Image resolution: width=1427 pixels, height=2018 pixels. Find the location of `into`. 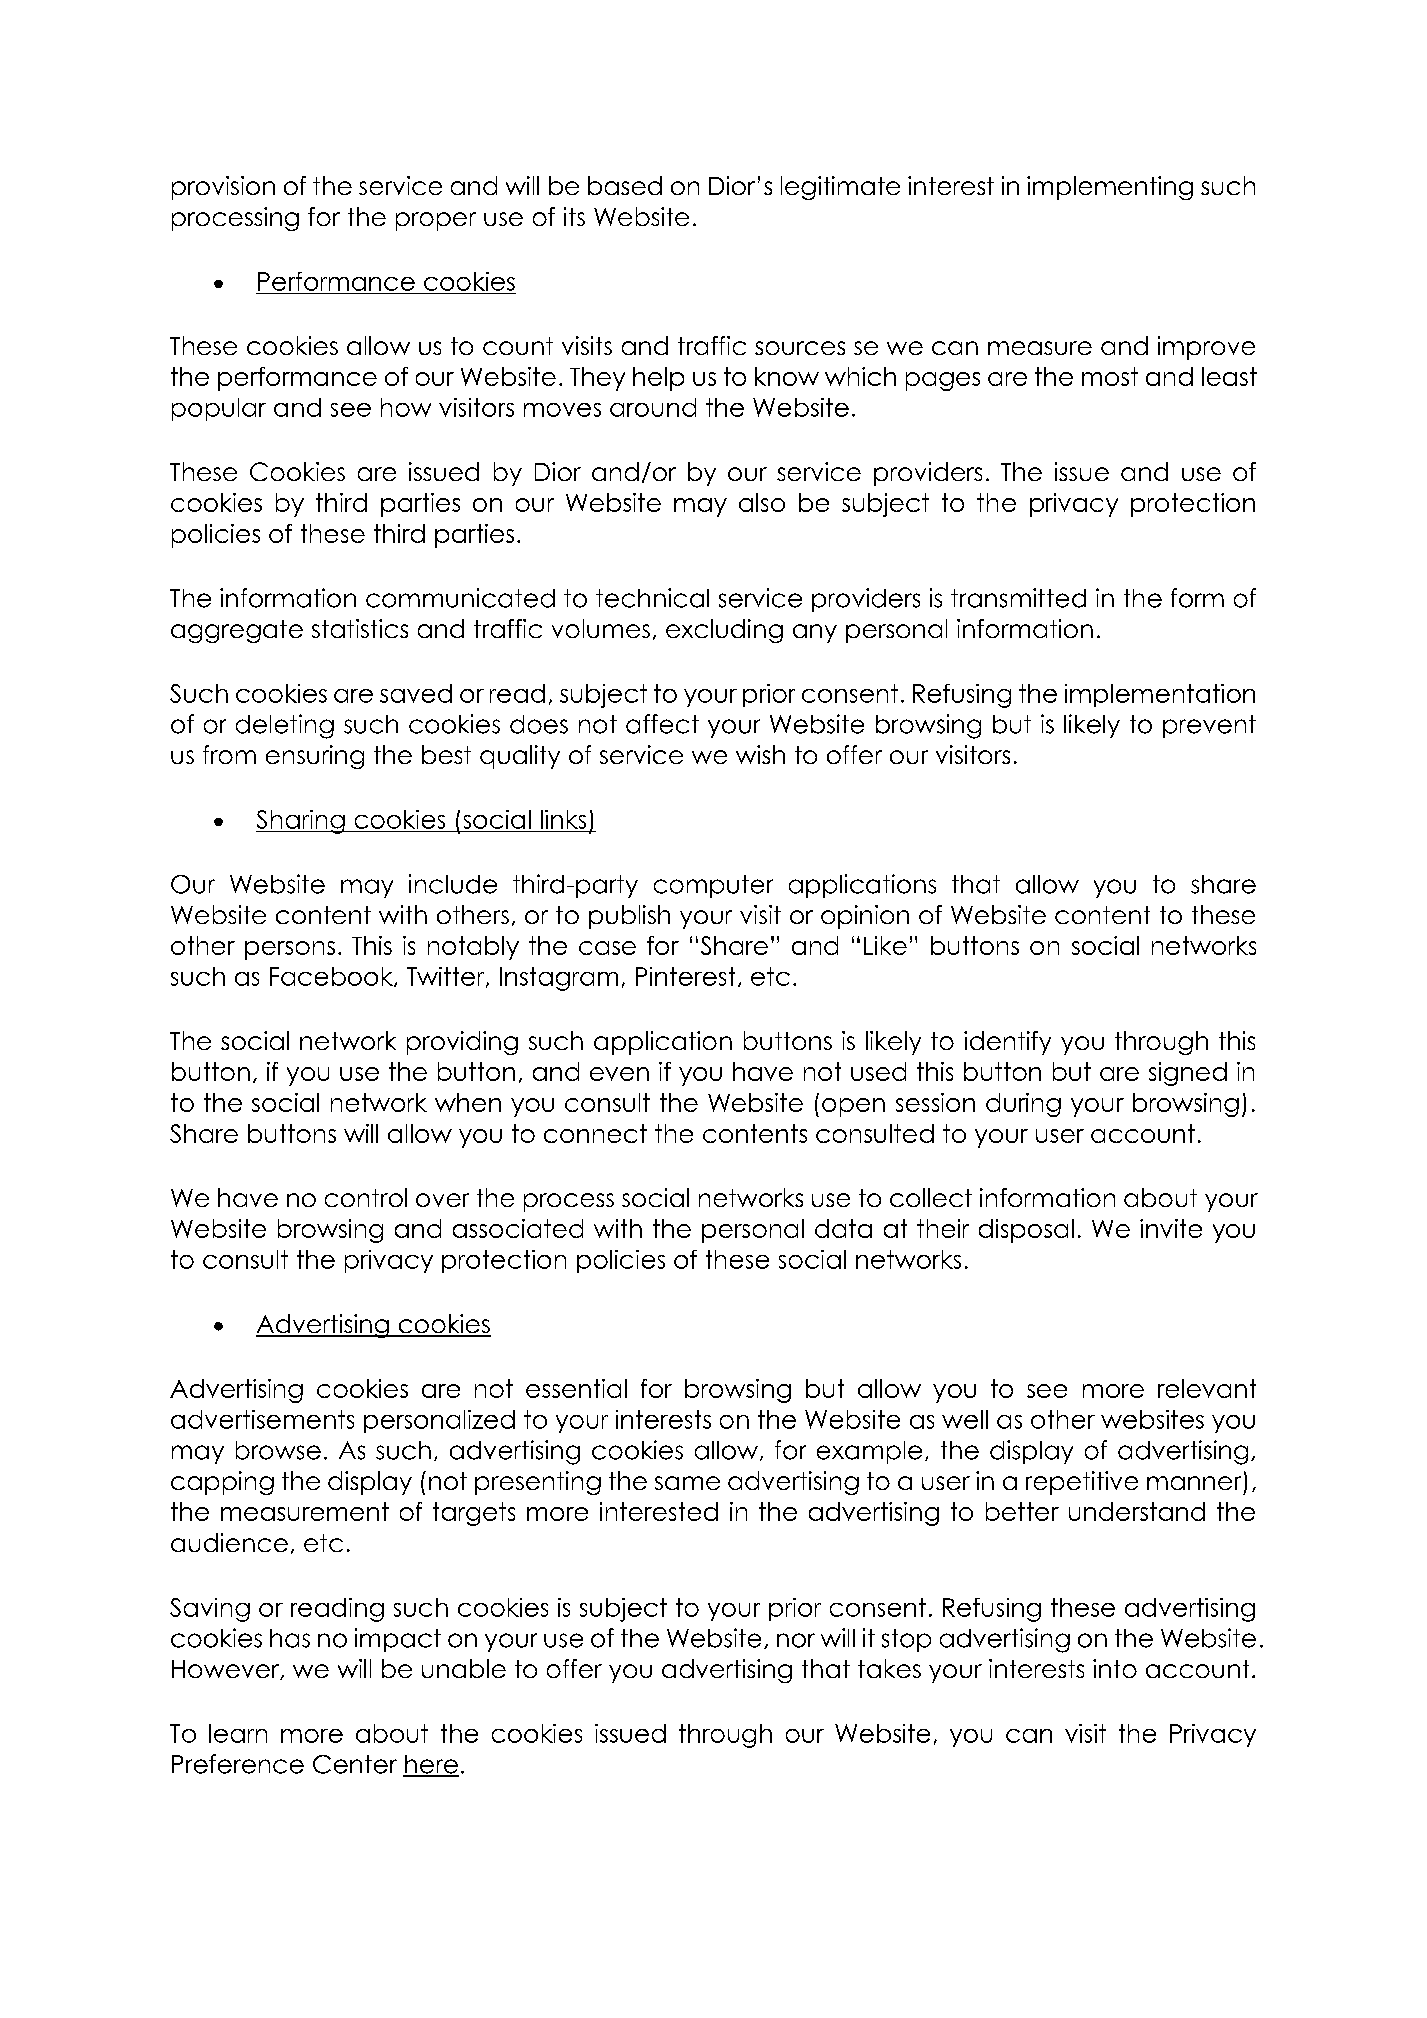

into is located at coordinates (1115, 1668).
